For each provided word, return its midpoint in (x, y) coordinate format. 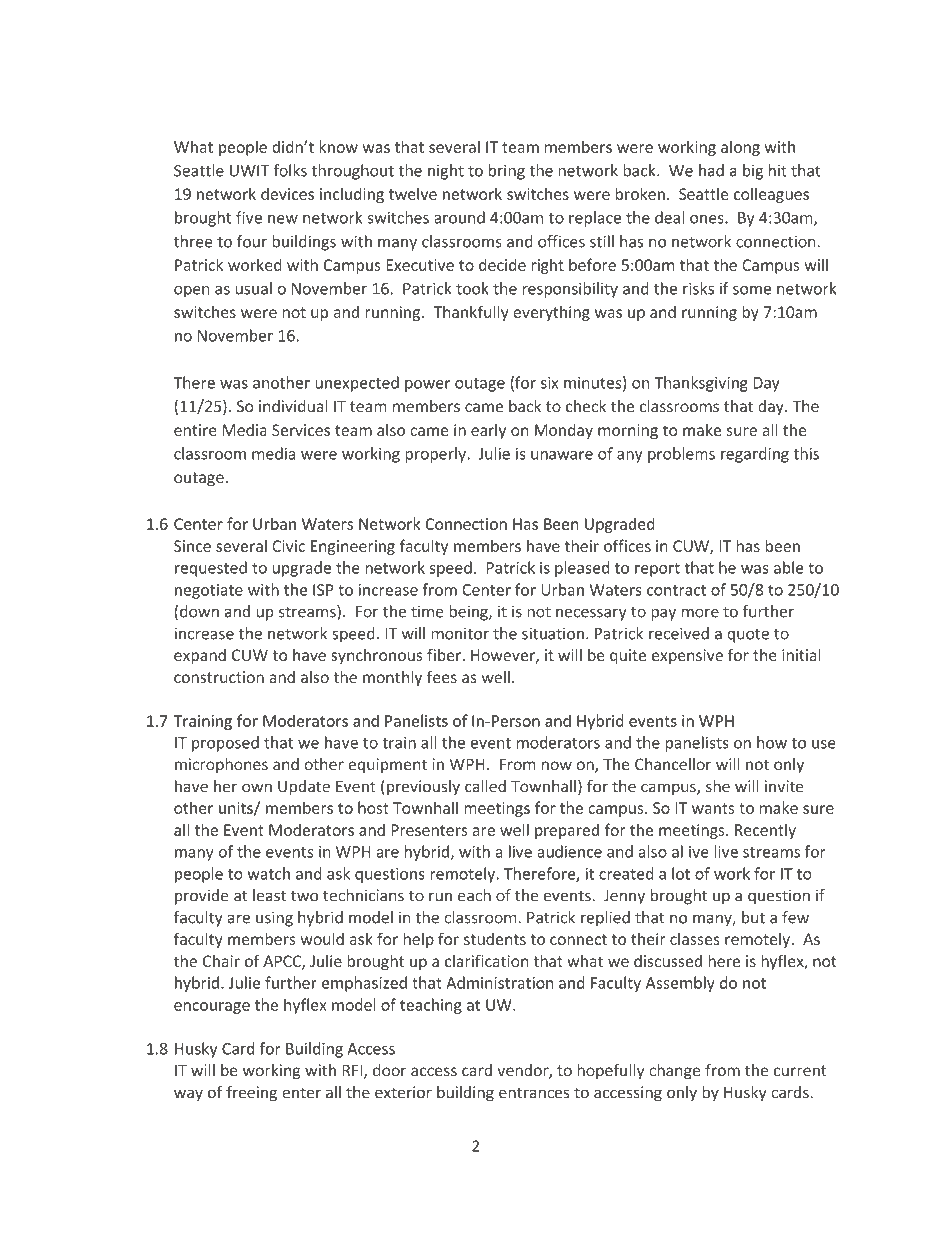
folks (290, 170)
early (488, 431)
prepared (567, 831)
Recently (765, 831)
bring (507, 172)
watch (268, 873)
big (753, 172)
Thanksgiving (701, 384)
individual (293, 406)
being (469, 613)
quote (748, 636)
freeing (251, 1094)
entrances (534, 1093)
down (199, 611)
